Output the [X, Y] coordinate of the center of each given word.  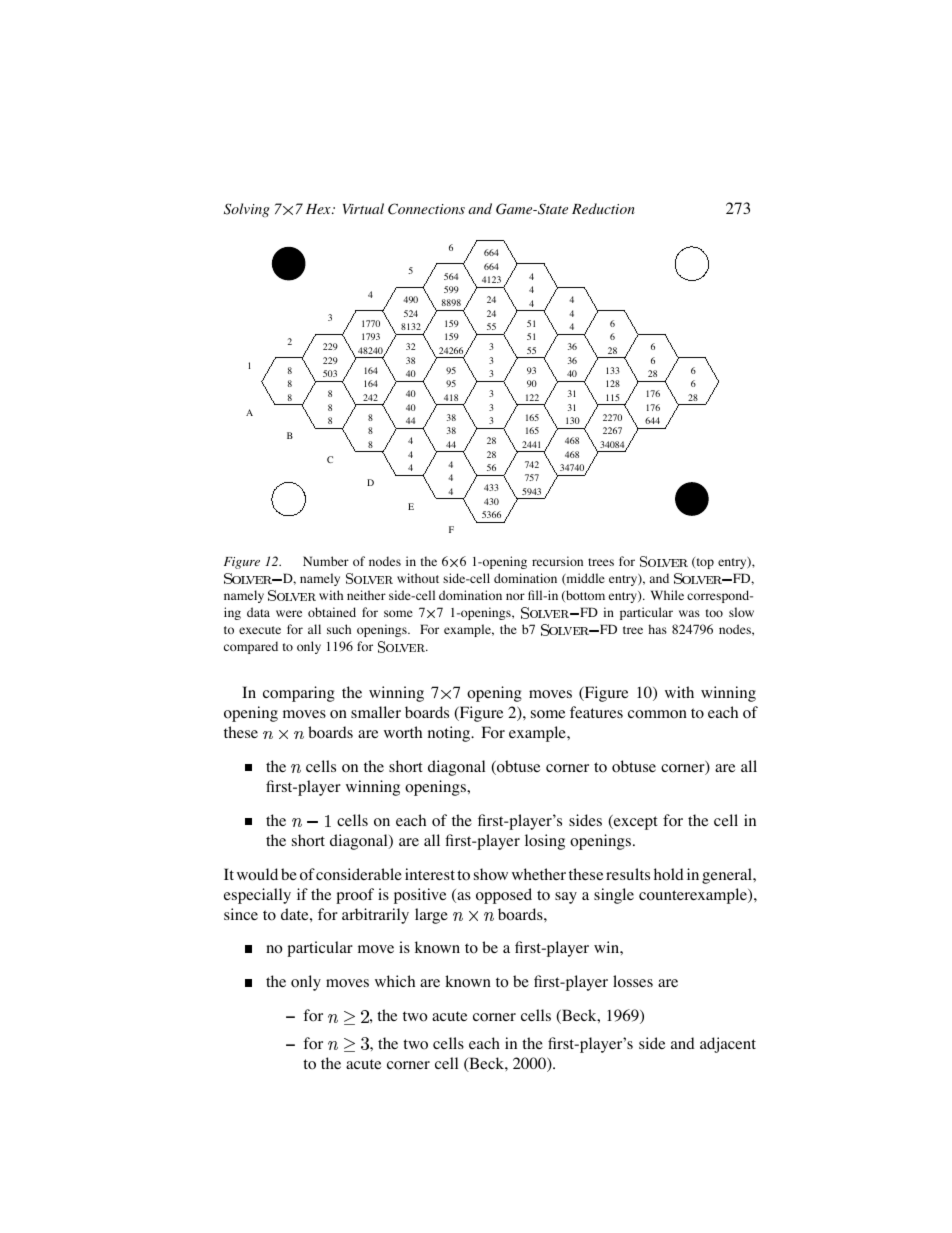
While [667, 595]
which [395, 981]
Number [326, 561]
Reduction [603, 208]
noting [450, 734]
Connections [426, 209]
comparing [299, 694]
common [657, 714]
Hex [319, 209]
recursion [557, 561]
